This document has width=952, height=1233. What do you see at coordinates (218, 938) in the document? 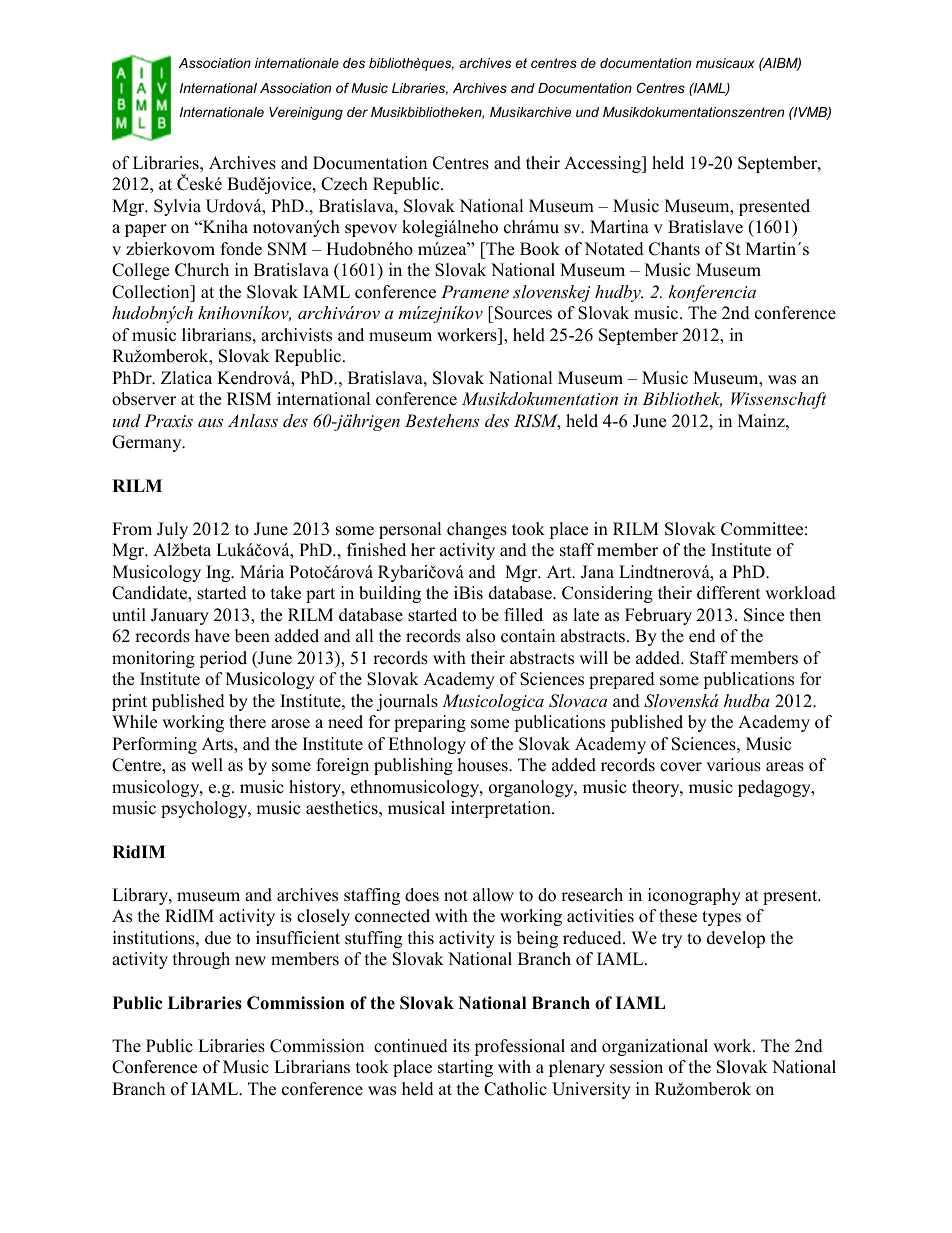
I see `due` at bounding box center [218, 938].
